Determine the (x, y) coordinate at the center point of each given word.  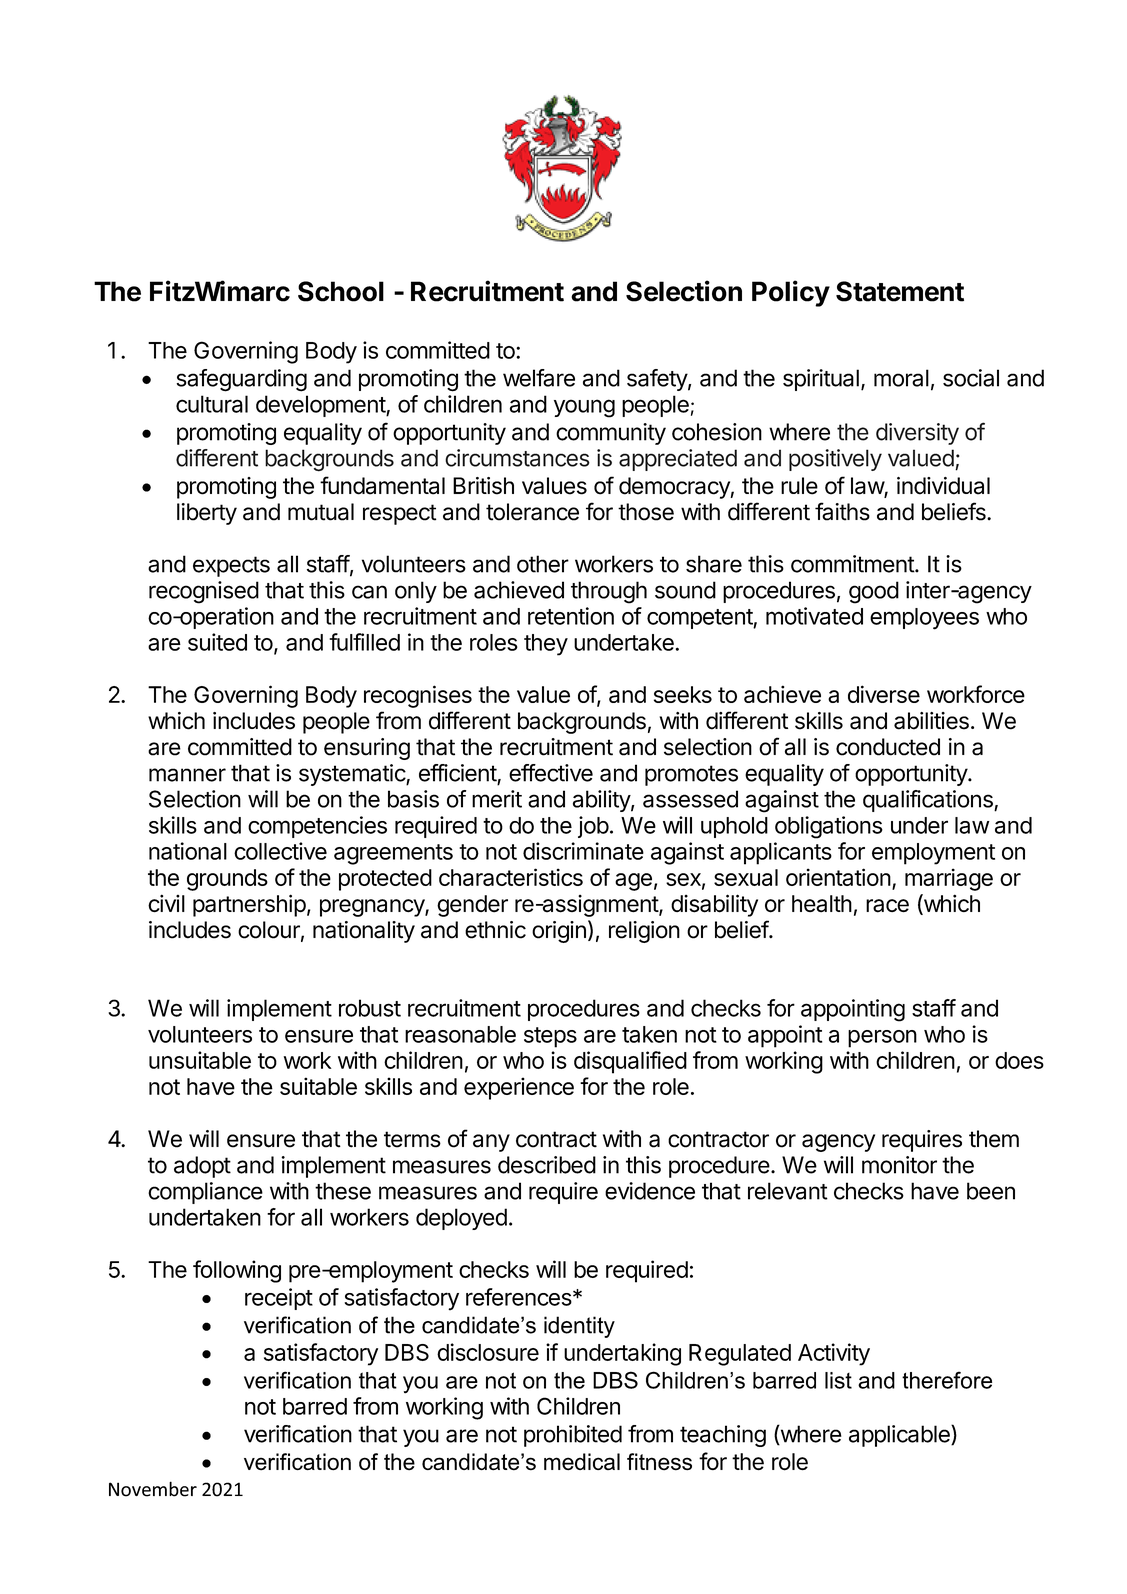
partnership (249, 905)
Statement (900, 291)
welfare (539, 378)
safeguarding (242, 380)
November (153, 1489)
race (887, 906)
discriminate (583, 851)
